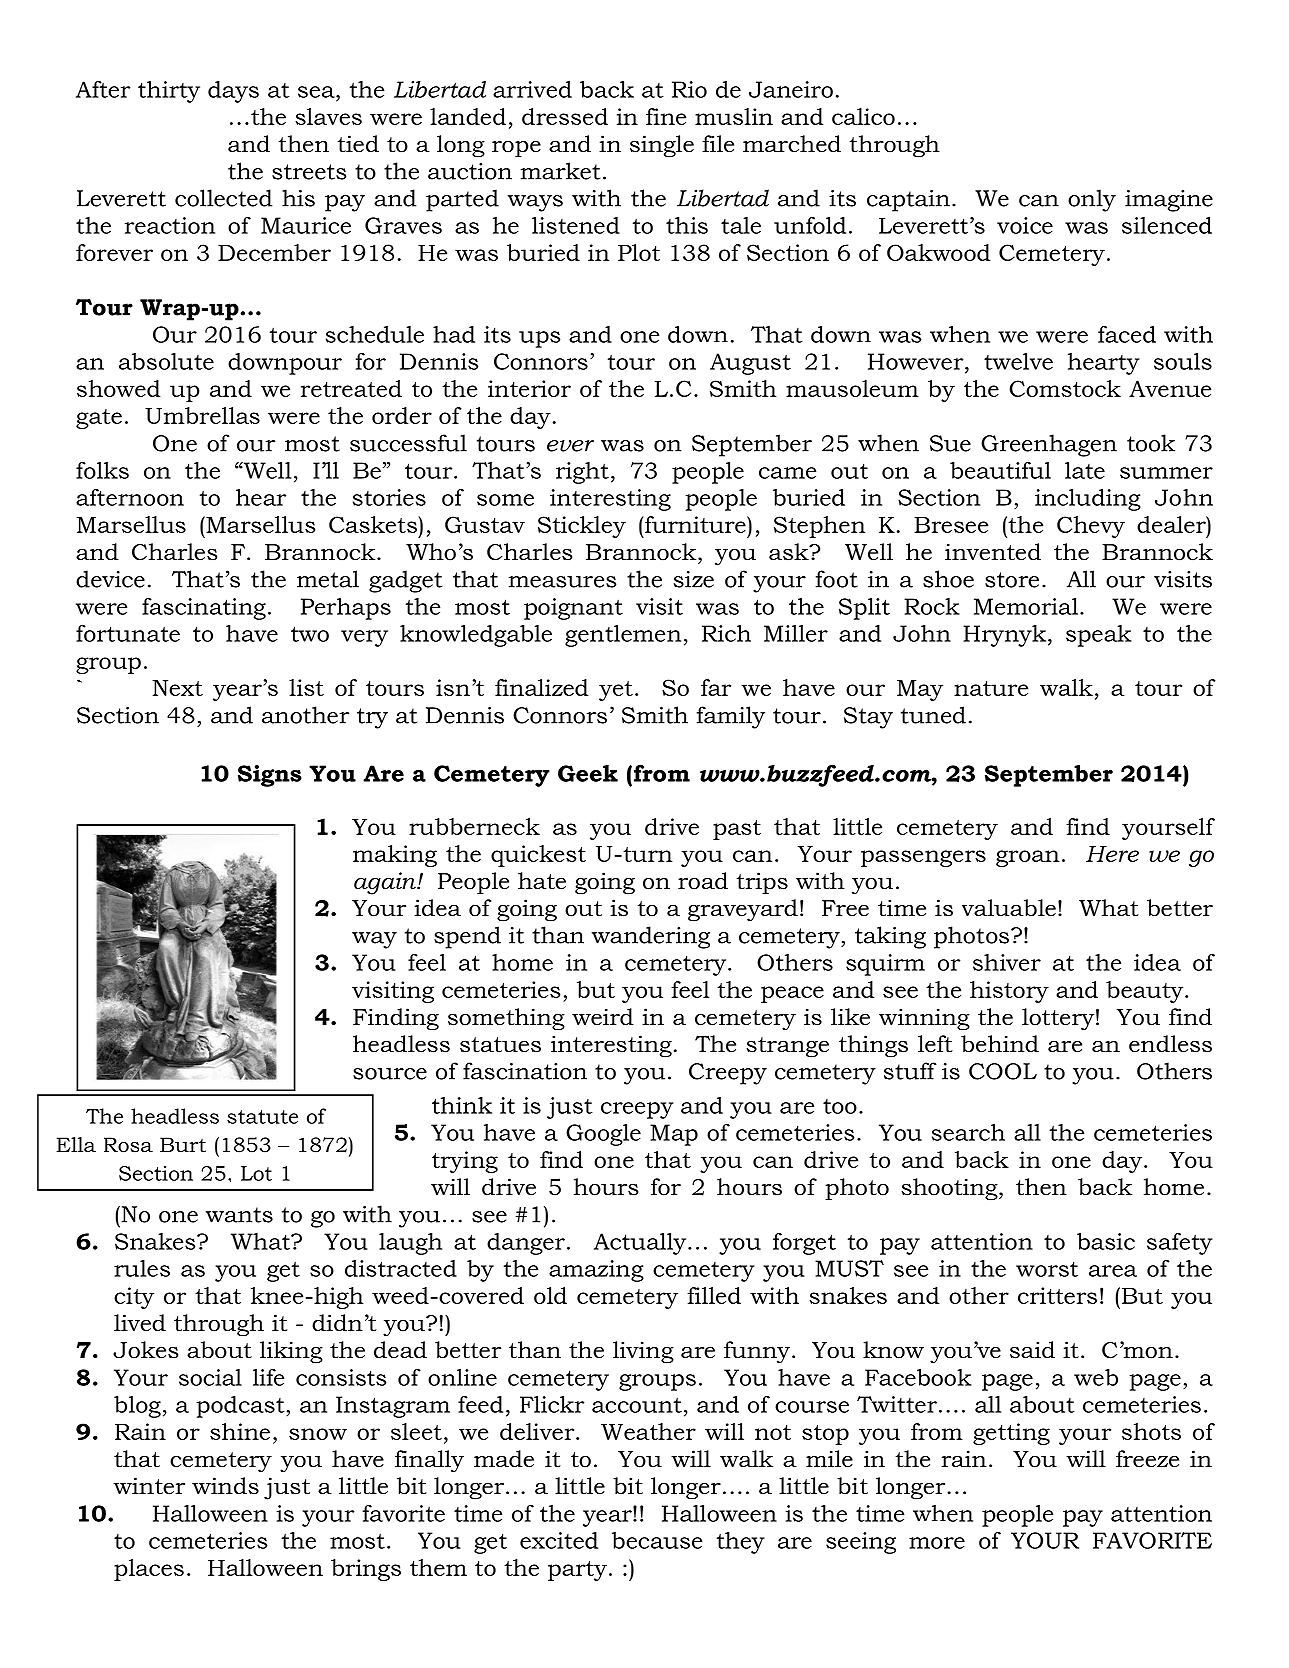 This image has width=1289, height=1668. Describe the element at coordinates (225, 1486) in the image. I see `winds` at that location.
